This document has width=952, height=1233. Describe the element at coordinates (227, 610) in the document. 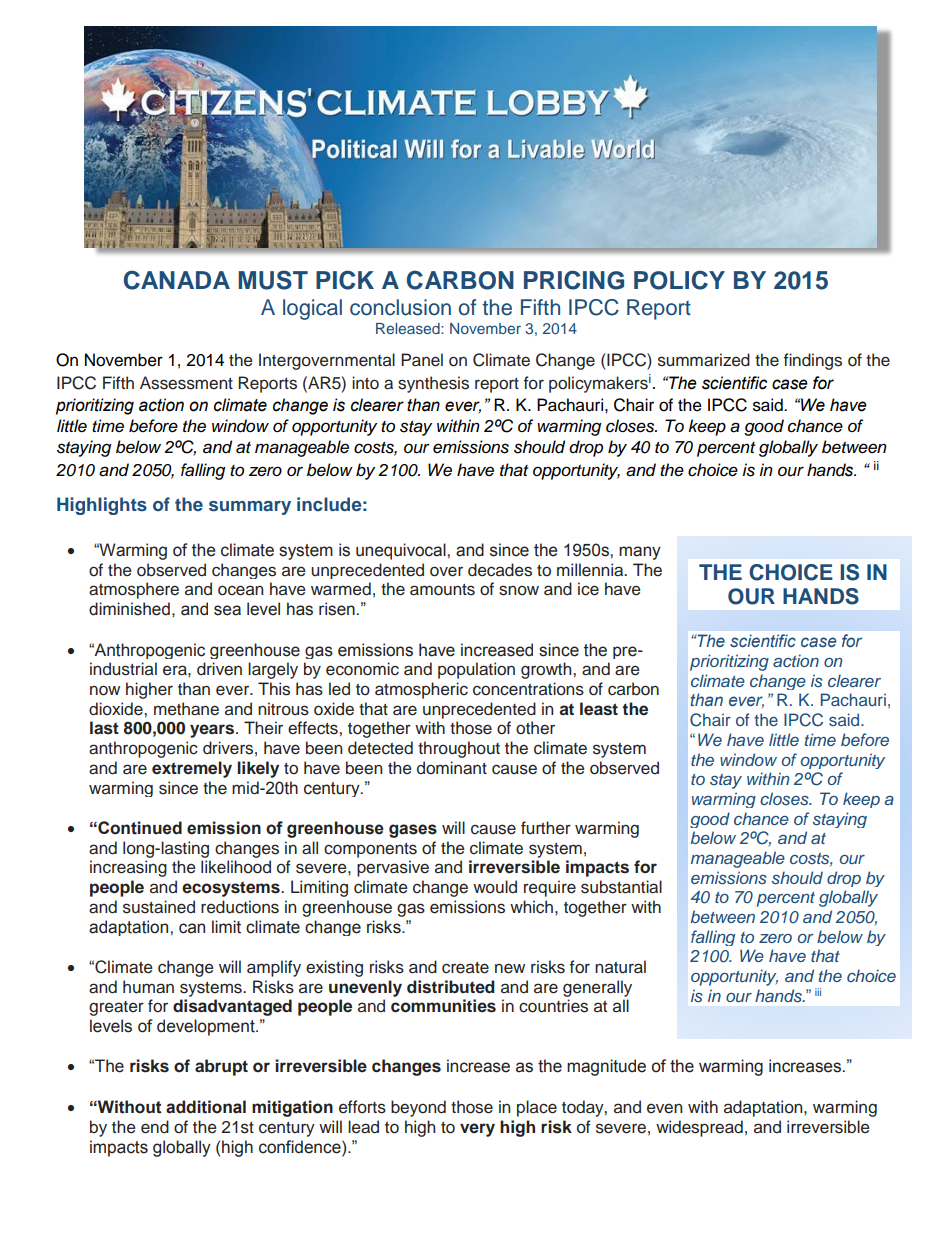

I see `sea` at that location.
